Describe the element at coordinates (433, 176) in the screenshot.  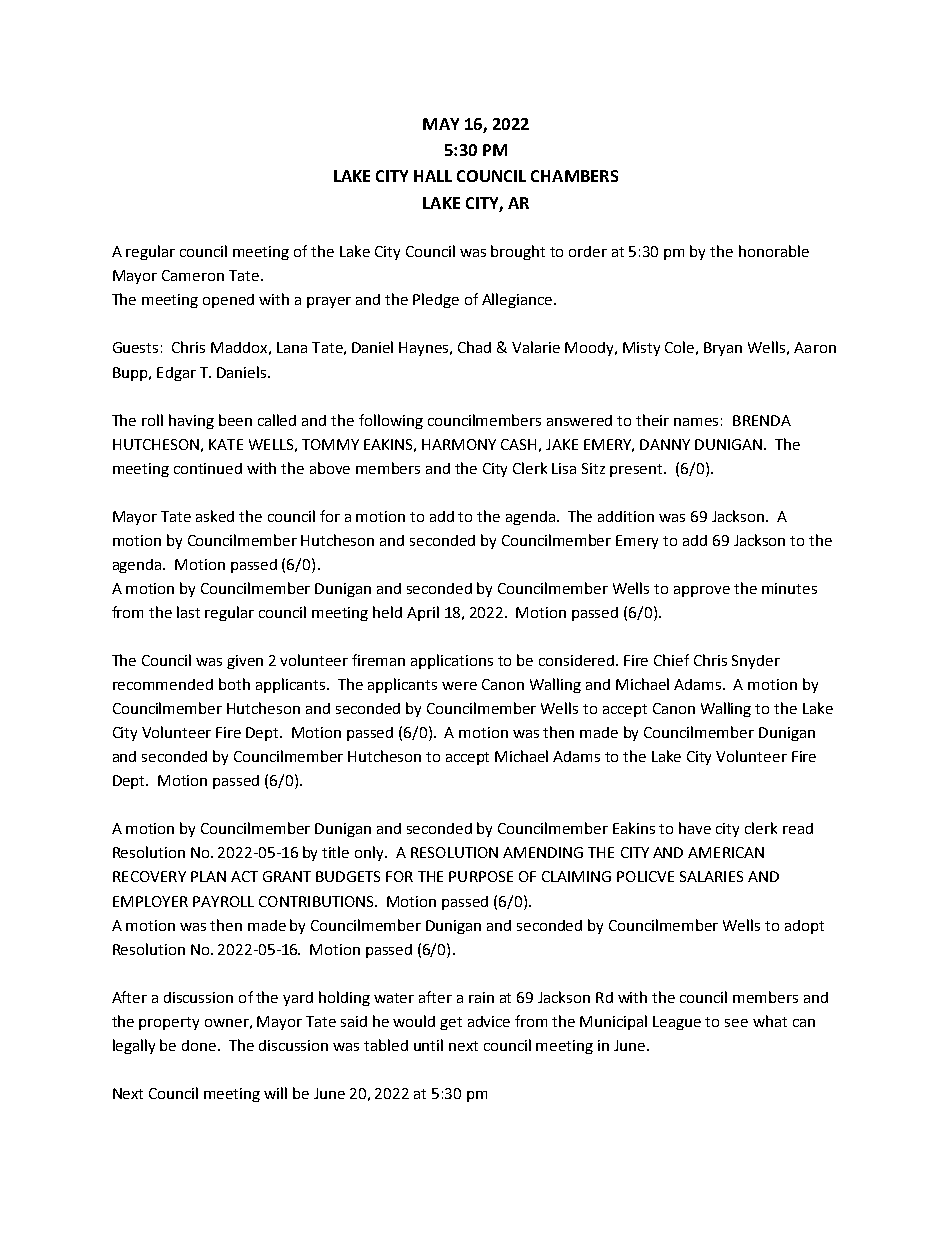
I see `HALL` at that location.
